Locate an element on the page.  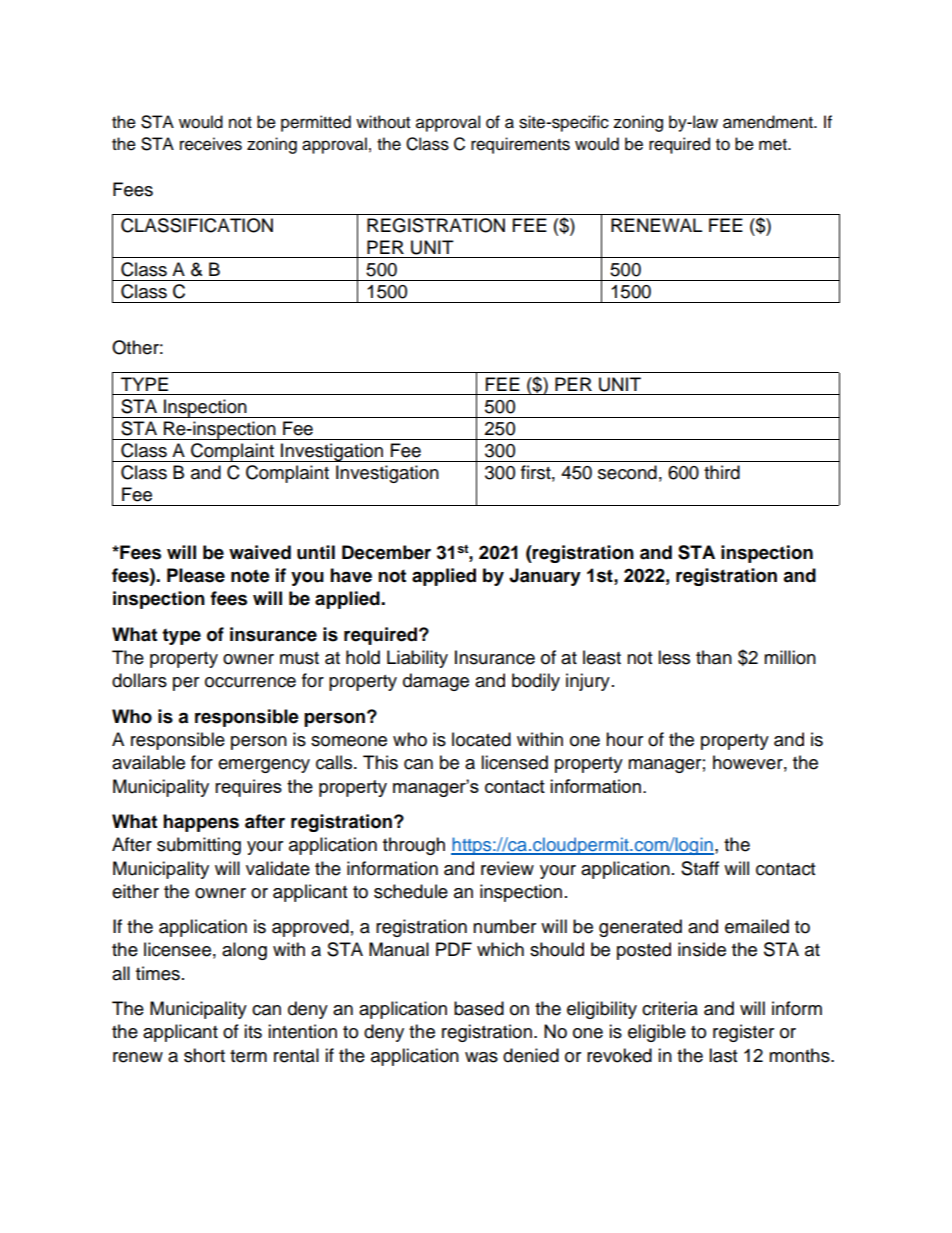
met is located at coordinates (774, 145).
